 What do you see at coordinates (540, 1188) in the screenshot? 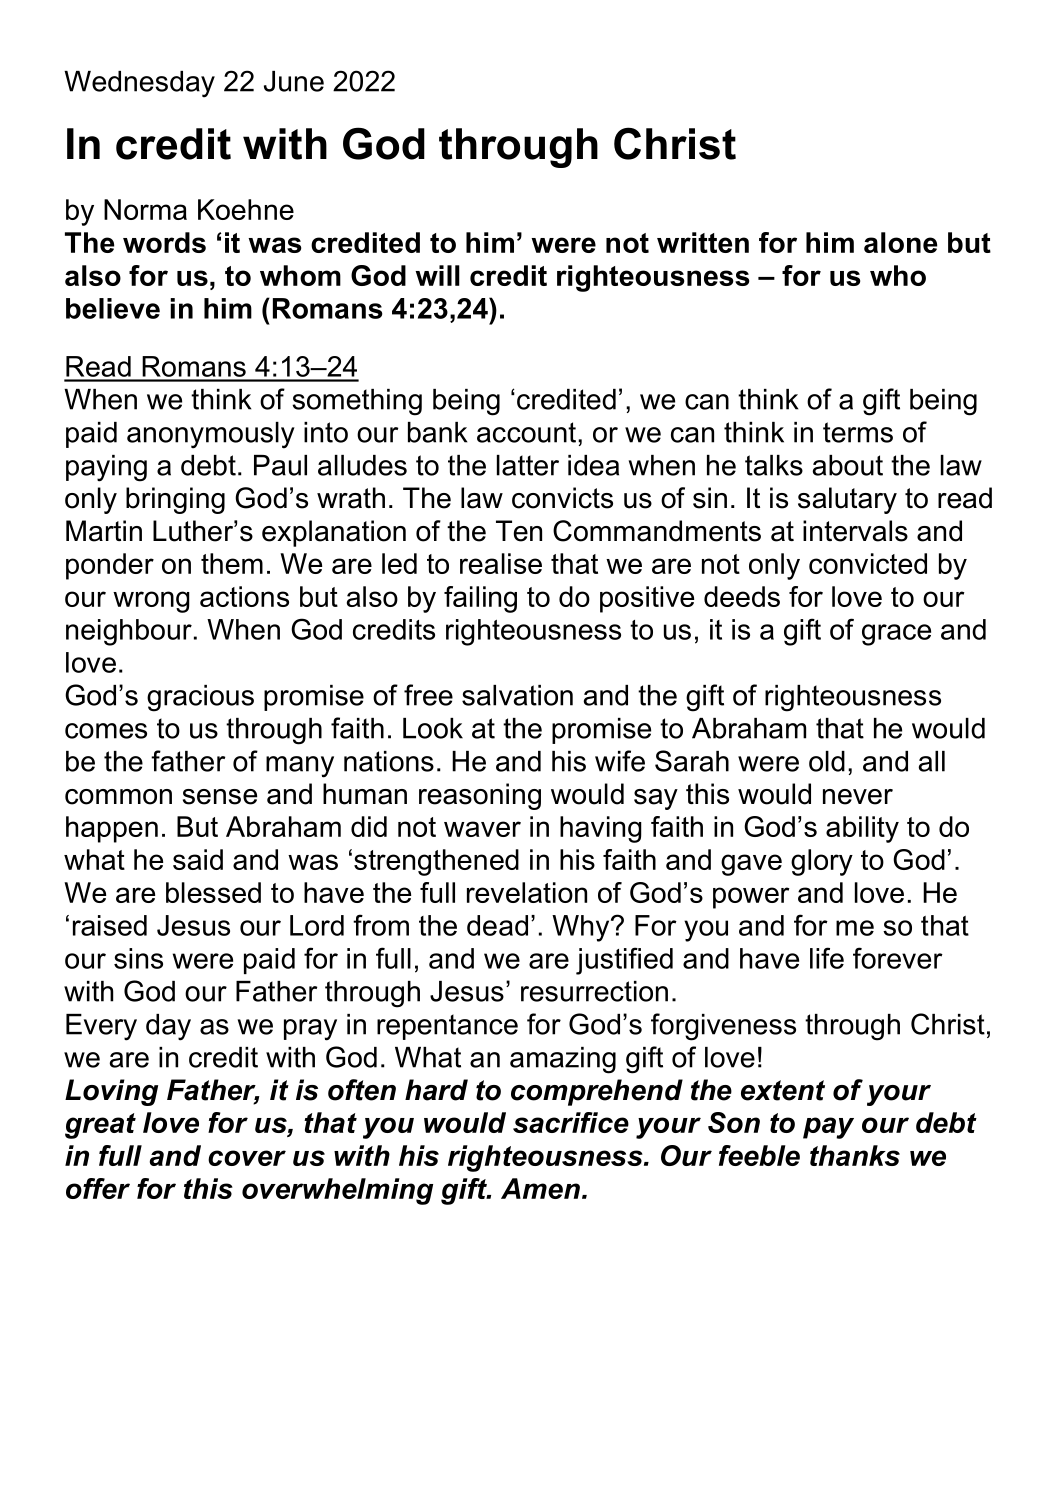
I see `Amen` at bounding box center [540, 1188].
